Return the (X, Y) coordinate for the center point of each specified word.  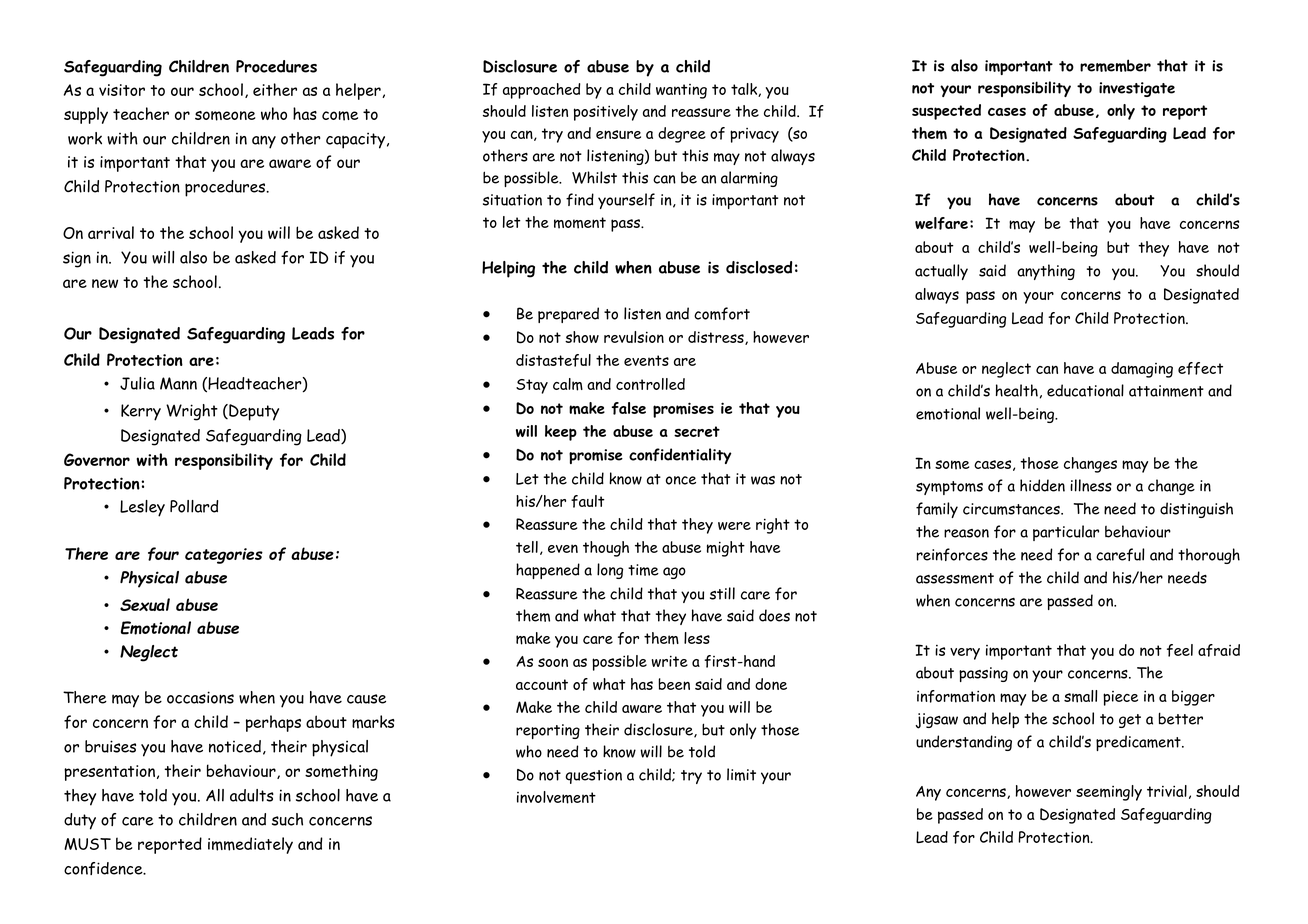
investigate (1137, 89)
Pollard (194, 506)
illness (1091, 485)
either (275, 89)
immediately (250, 845)
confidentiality (680, 456)
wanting (681, 91)
